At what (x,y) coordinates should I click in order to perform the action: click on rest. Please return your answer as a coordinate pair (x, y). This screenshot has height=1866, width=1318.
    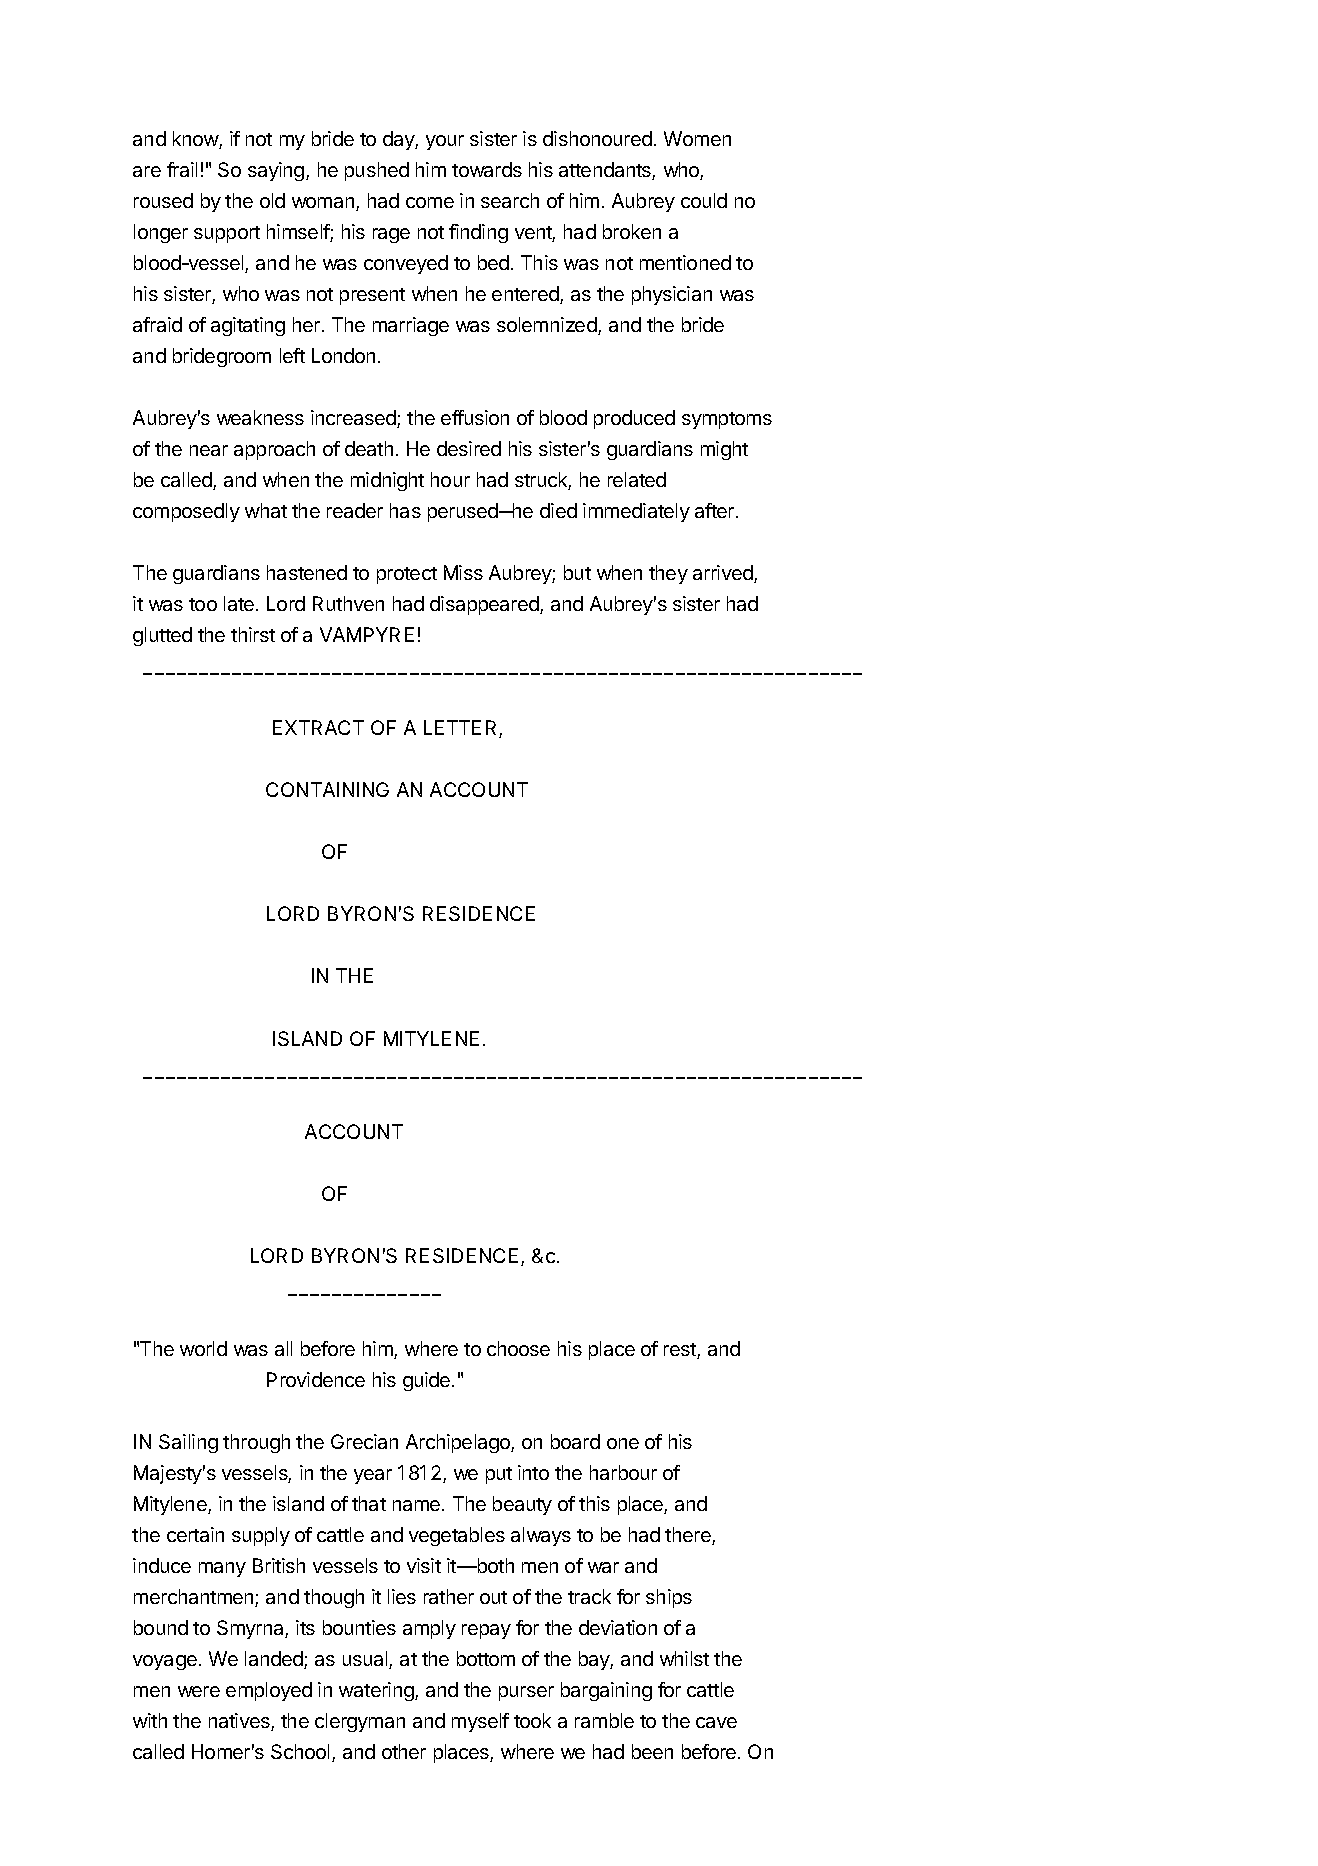
    Looking at the image, I should click on (681, 1351).
